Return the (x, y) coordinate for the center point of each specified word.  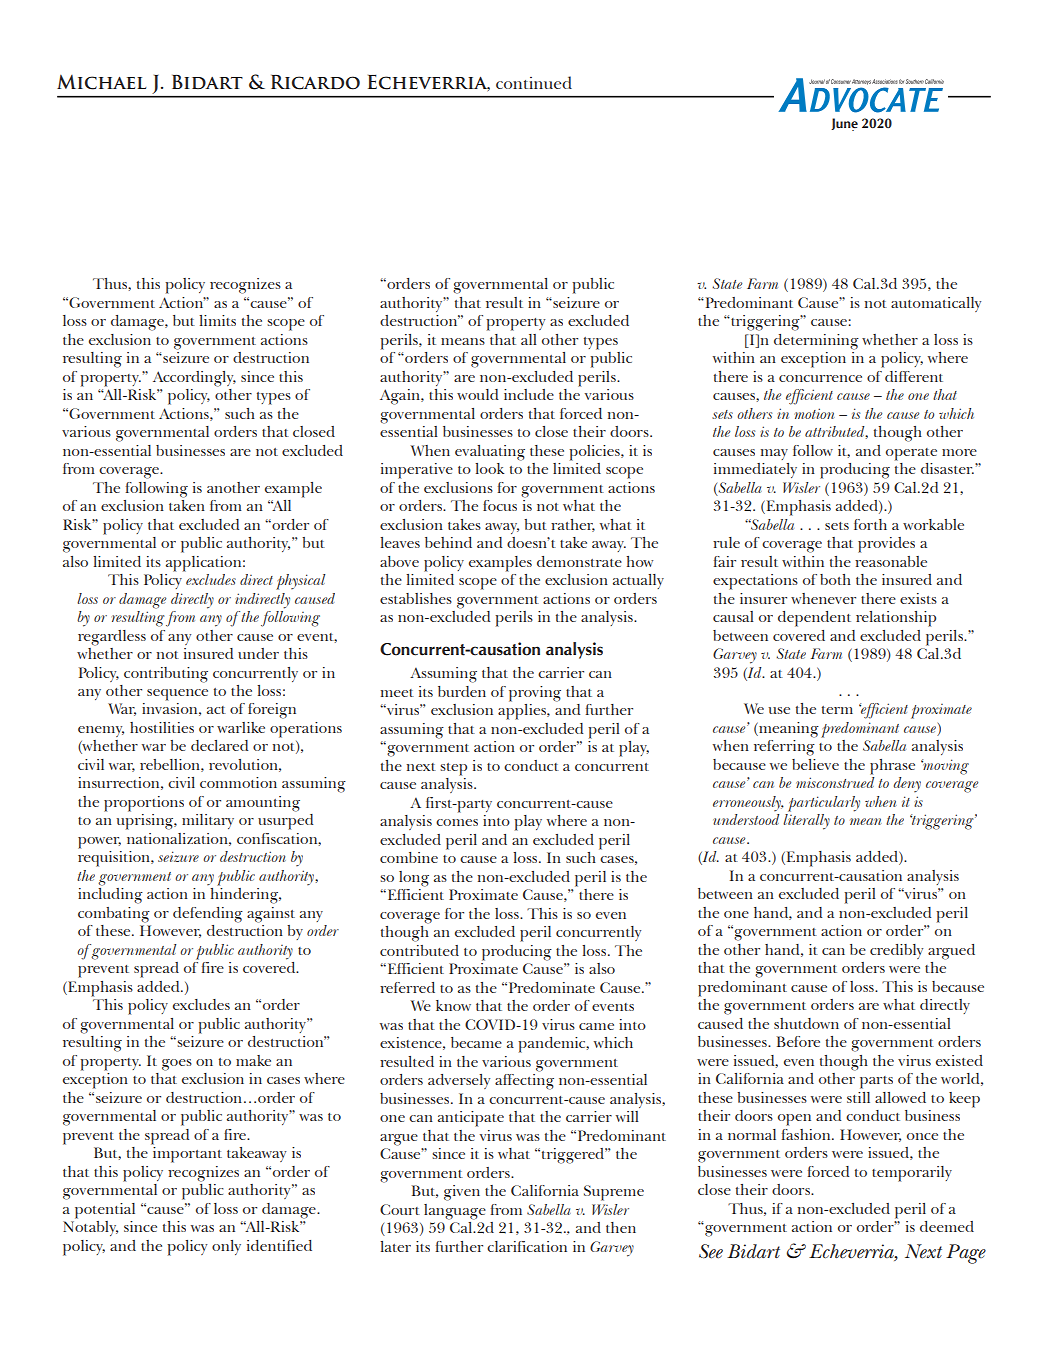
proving (535, 694)
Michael (101, 82)
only (226, 1247)
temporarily (912, 1174)
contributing (166, 675)
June (844, 124)
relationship (896, 619)
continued (534, 82)
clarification (527, 1246)
